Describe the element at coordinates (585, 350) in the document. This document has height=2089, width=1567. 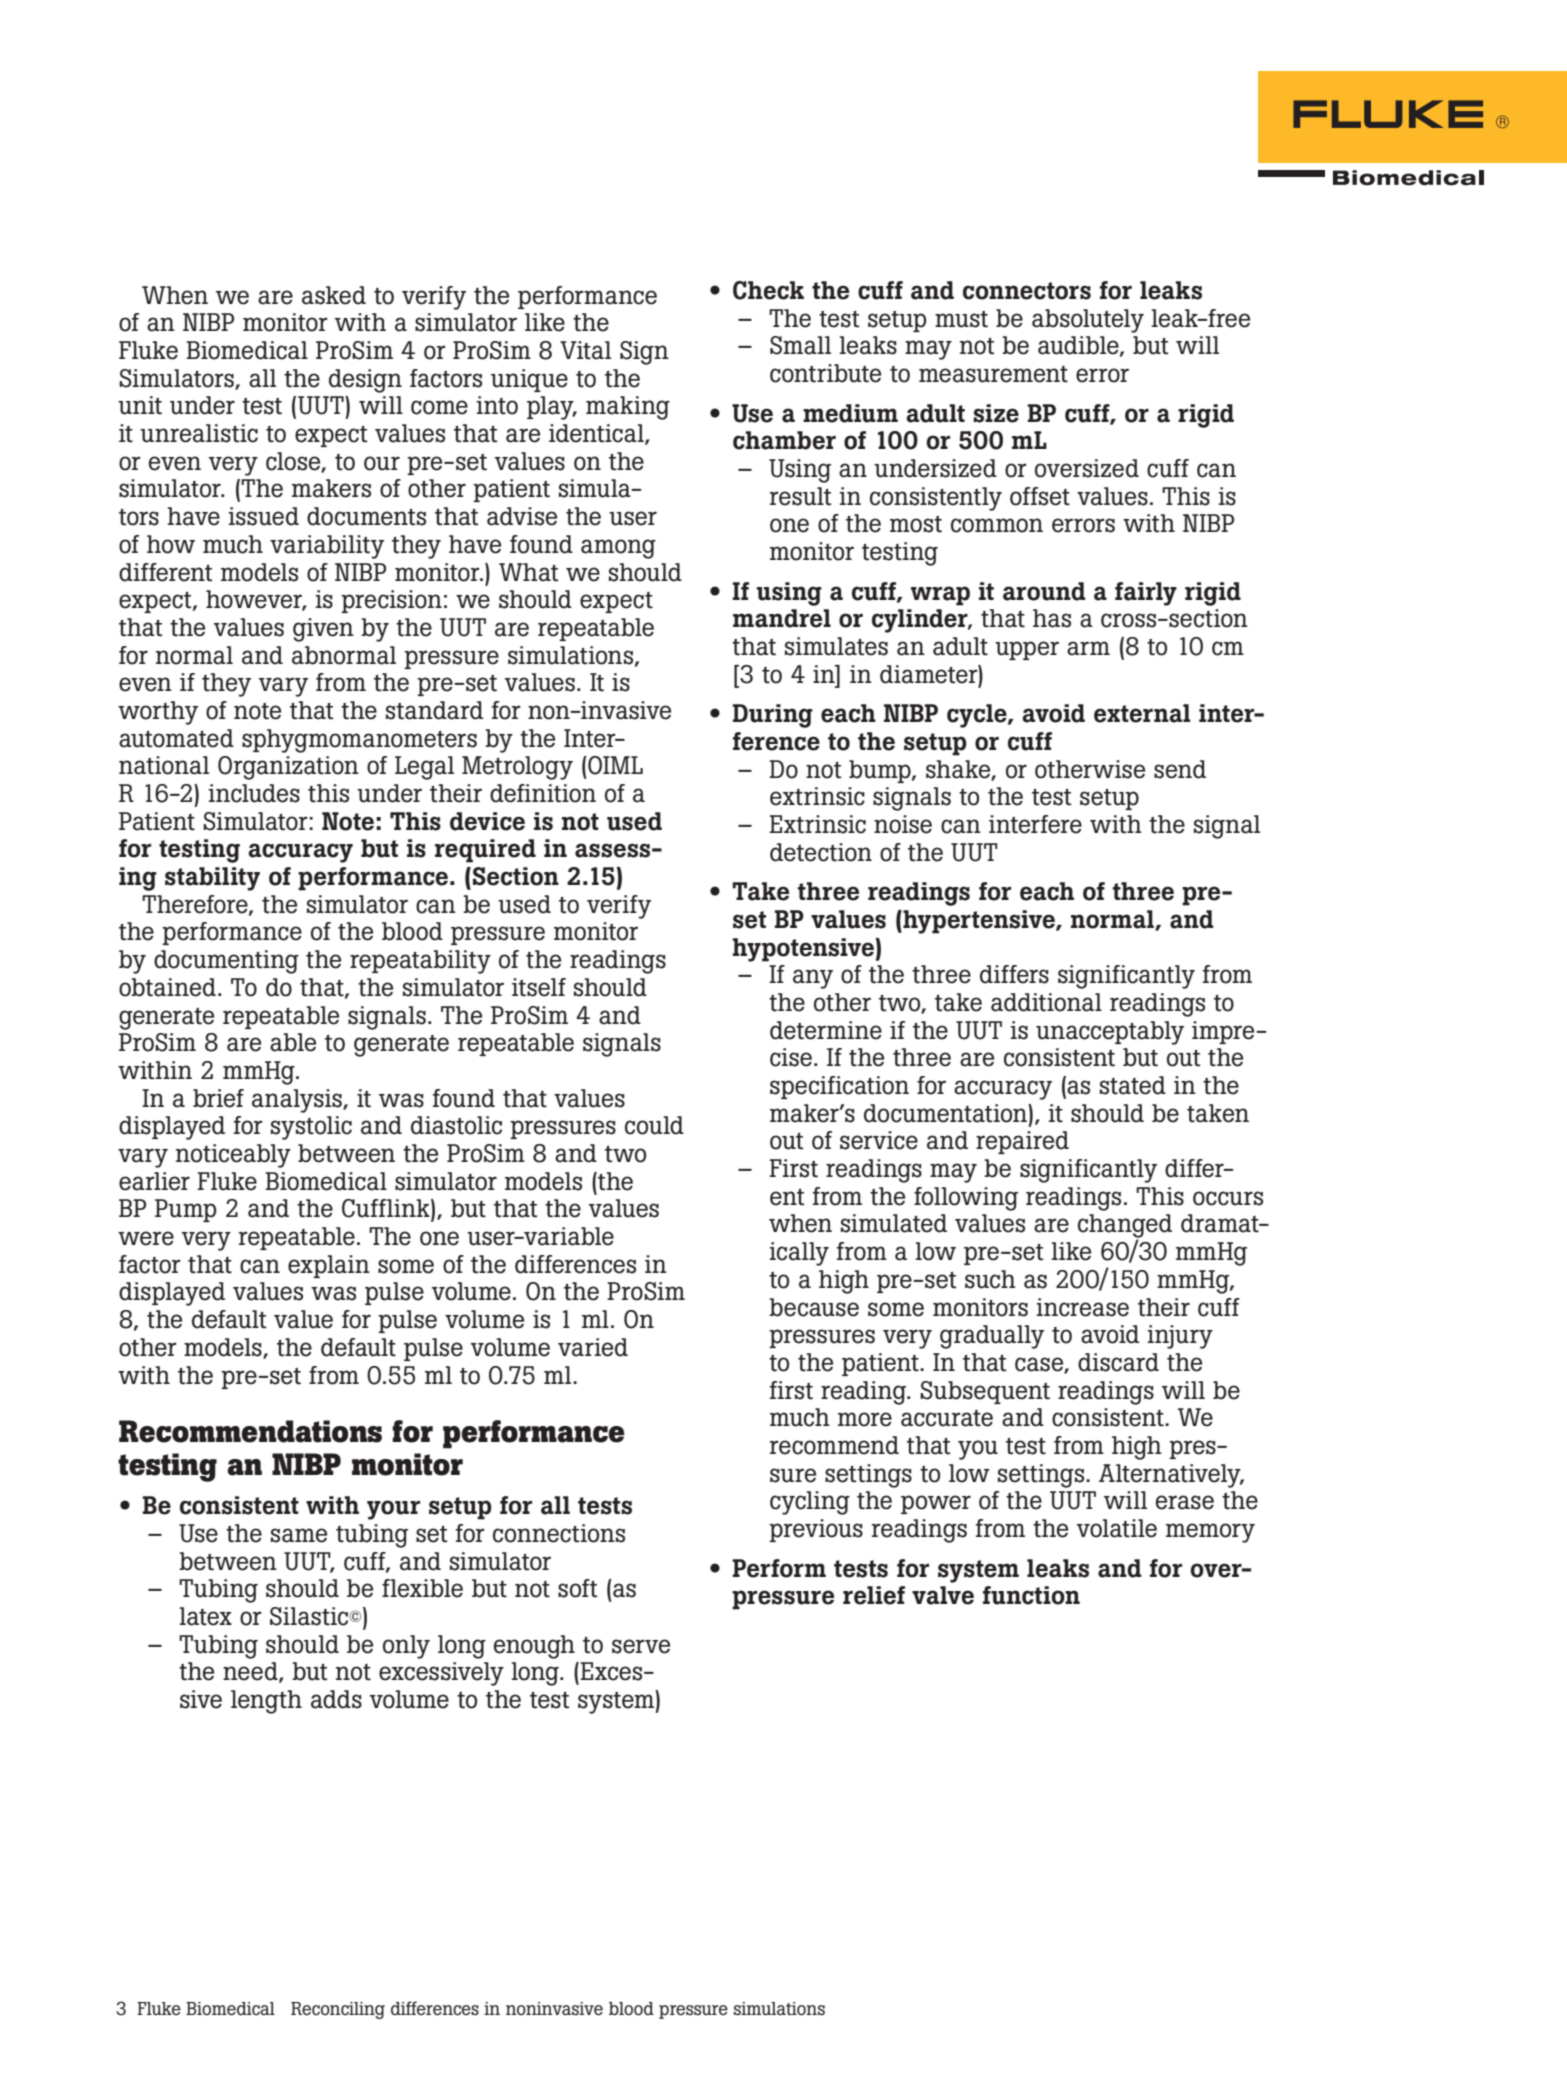
I see `Vital` at that location.
